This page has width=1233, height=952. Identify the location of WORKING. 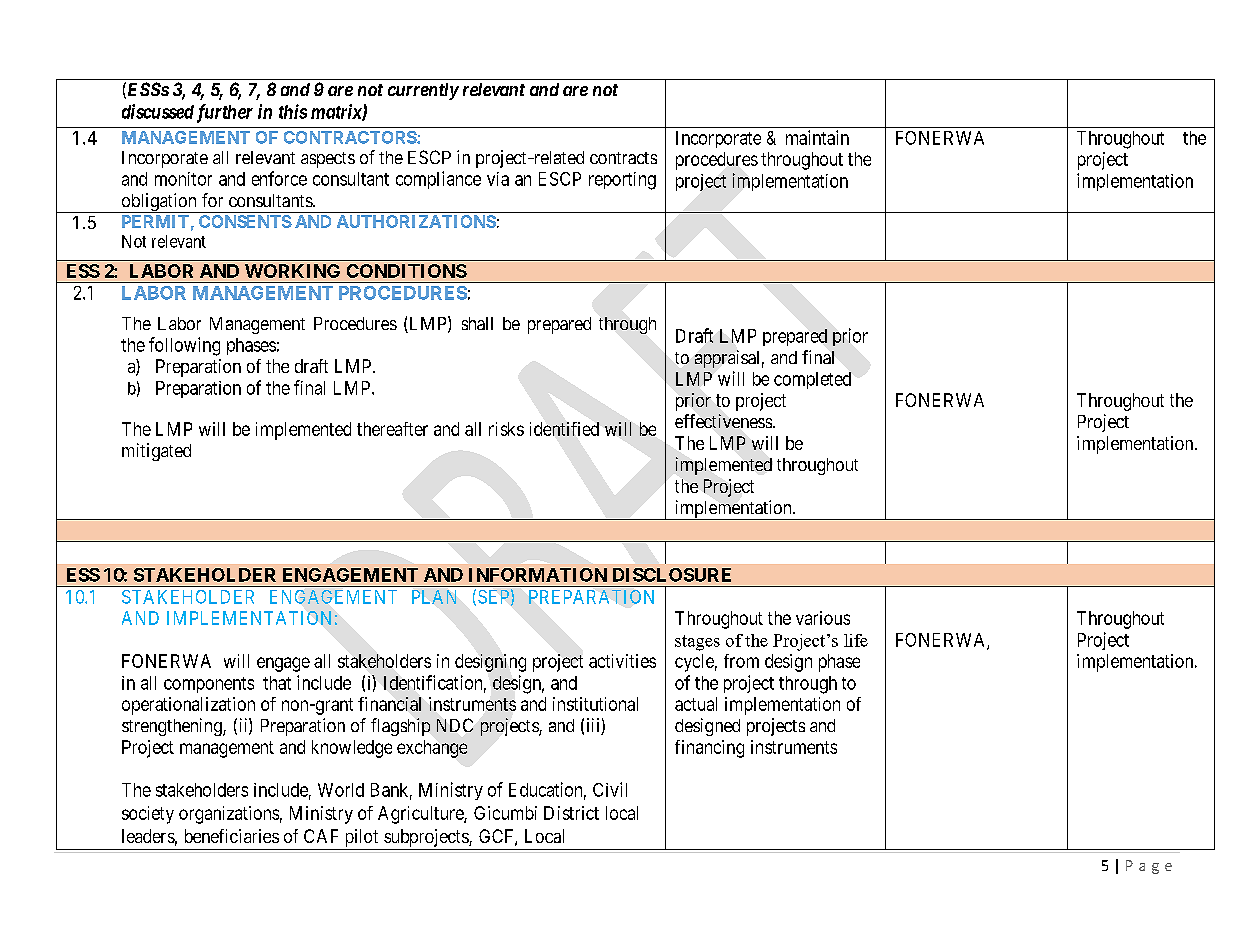
(292, 271).
